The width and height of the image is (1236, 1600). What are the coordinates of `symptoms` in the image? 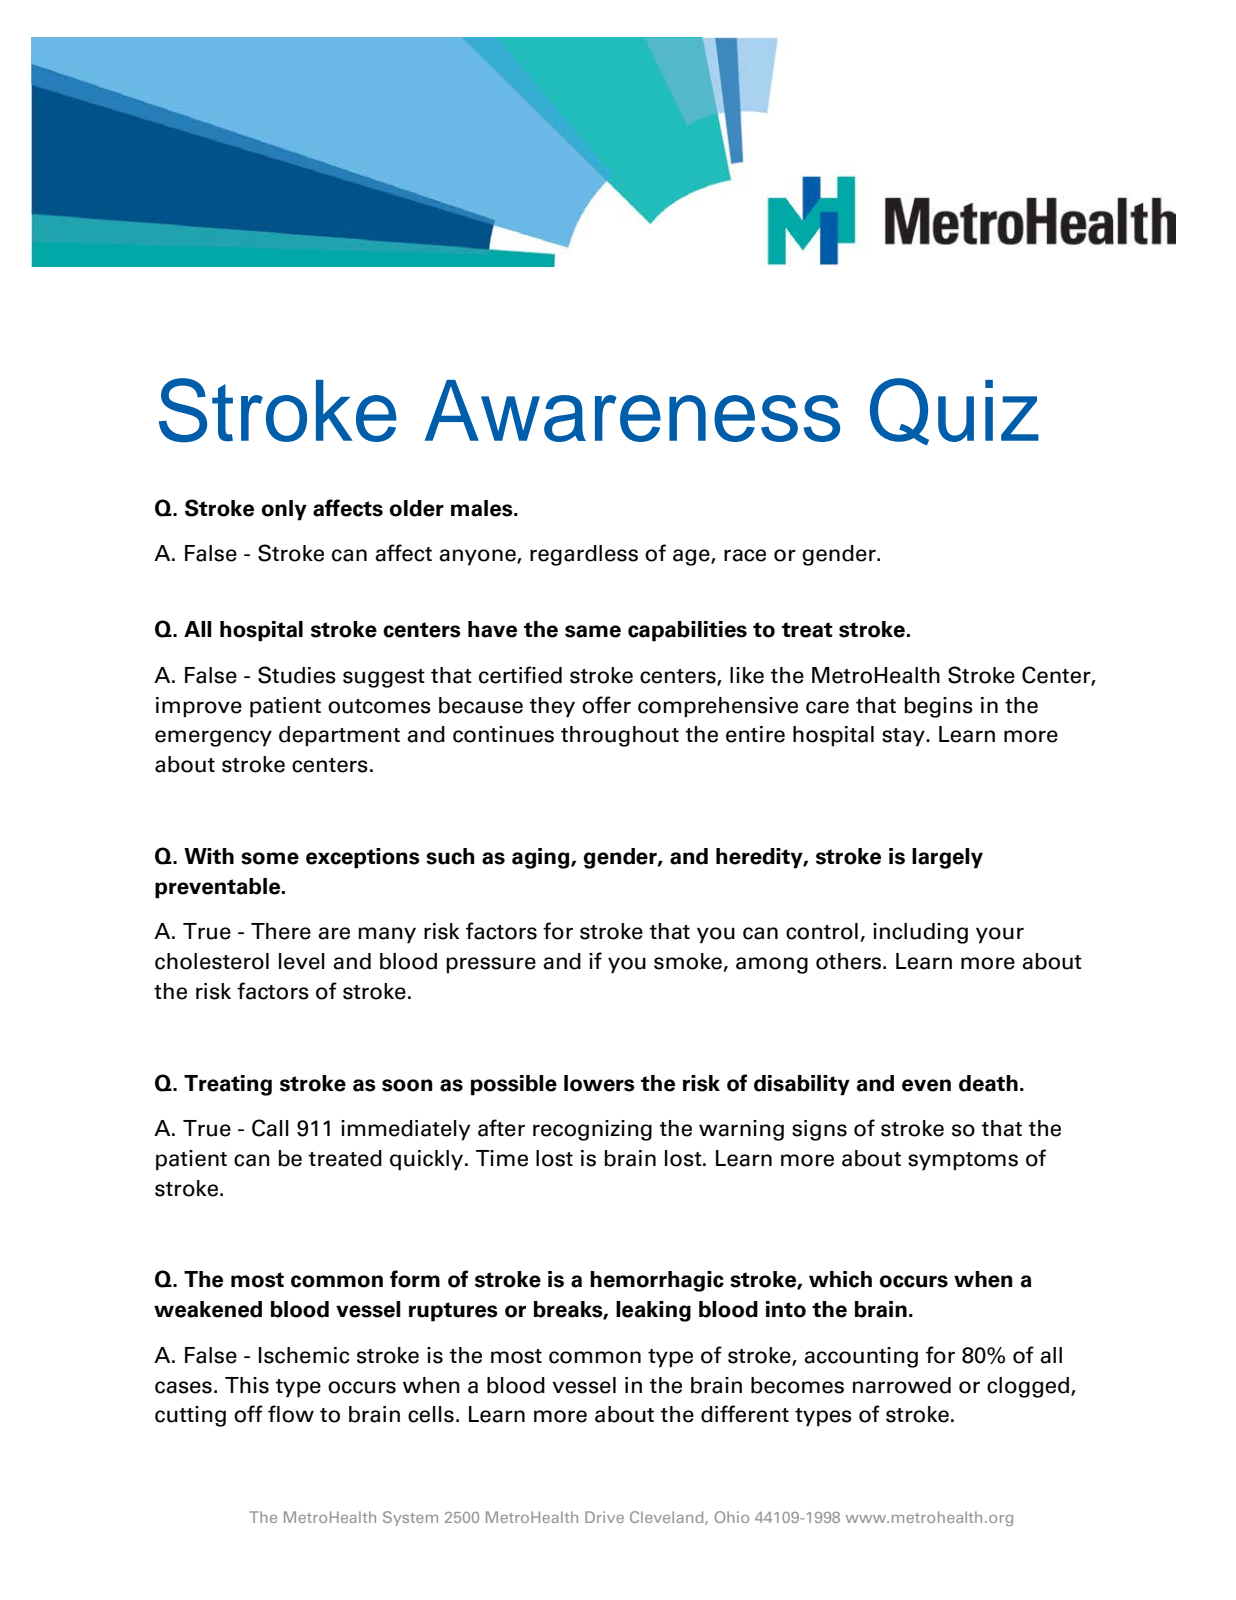 It's located at (963, 1161).
